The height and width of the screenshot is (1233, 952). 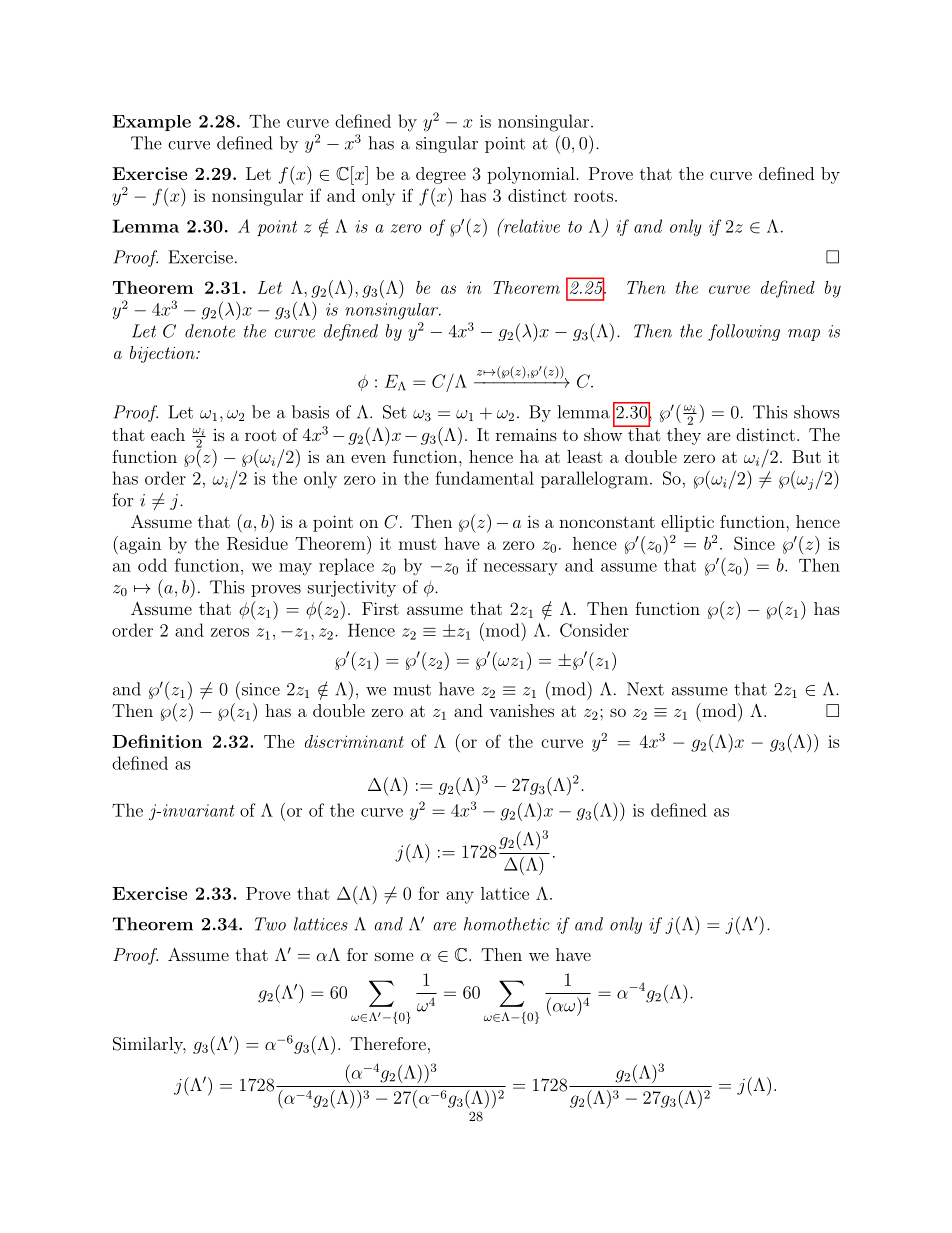 What do you see at coordinates (460, 897) in the screenshot?
I see `any` at bounding box center [460, 897].
